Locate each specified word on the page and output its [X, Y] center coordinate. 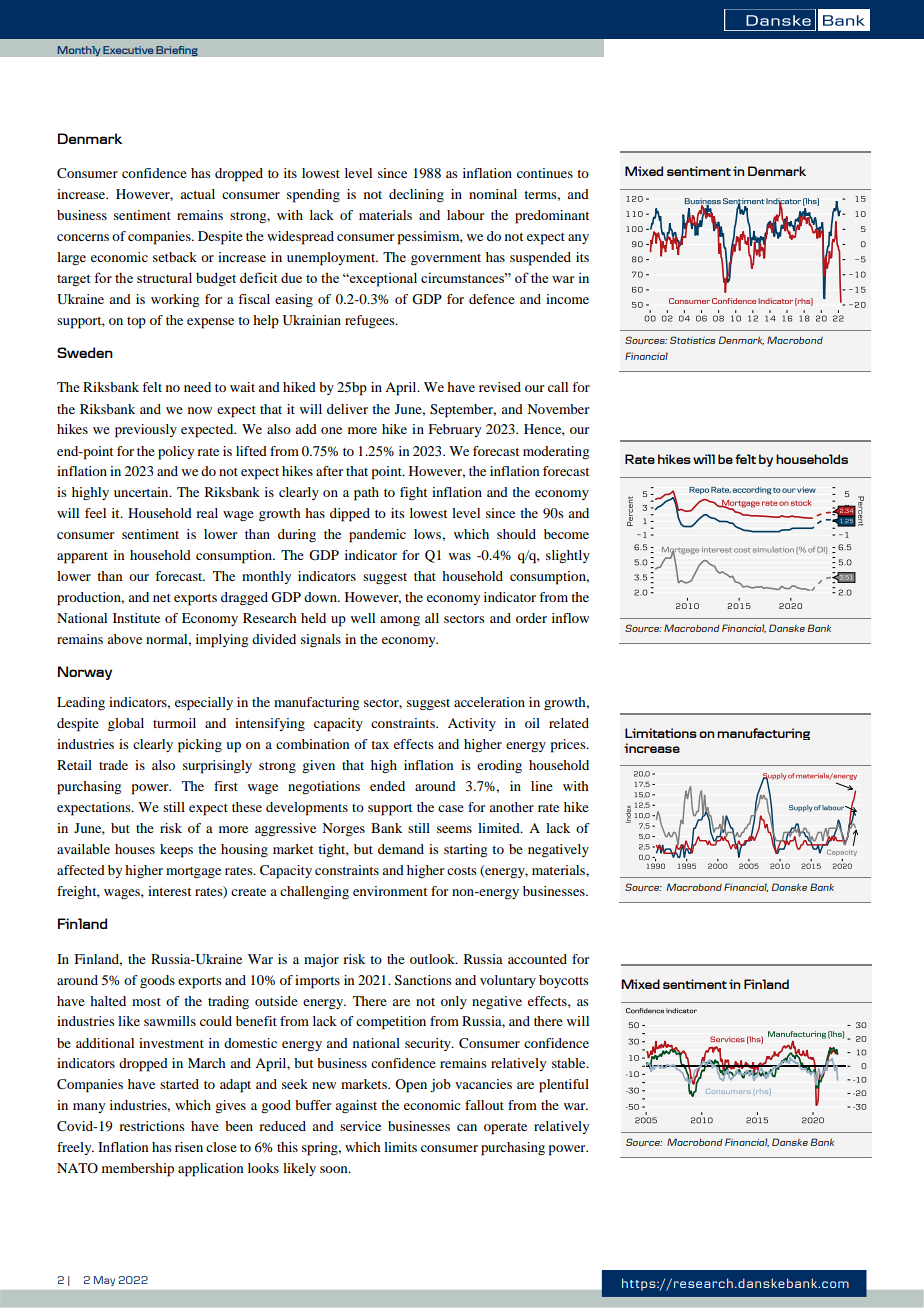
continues [545, 173]
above [124, 639]
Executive [128, 50]
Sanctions [423, 980]
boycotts [564, 981]
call [558, 387]
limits [400, 1147]
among [400, 621]
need [197, 387]
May [104, 1281]
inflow [570, 618]
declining [416, 195]
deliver [347, 409]
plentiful [564, 1086]
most [146, 1002]
